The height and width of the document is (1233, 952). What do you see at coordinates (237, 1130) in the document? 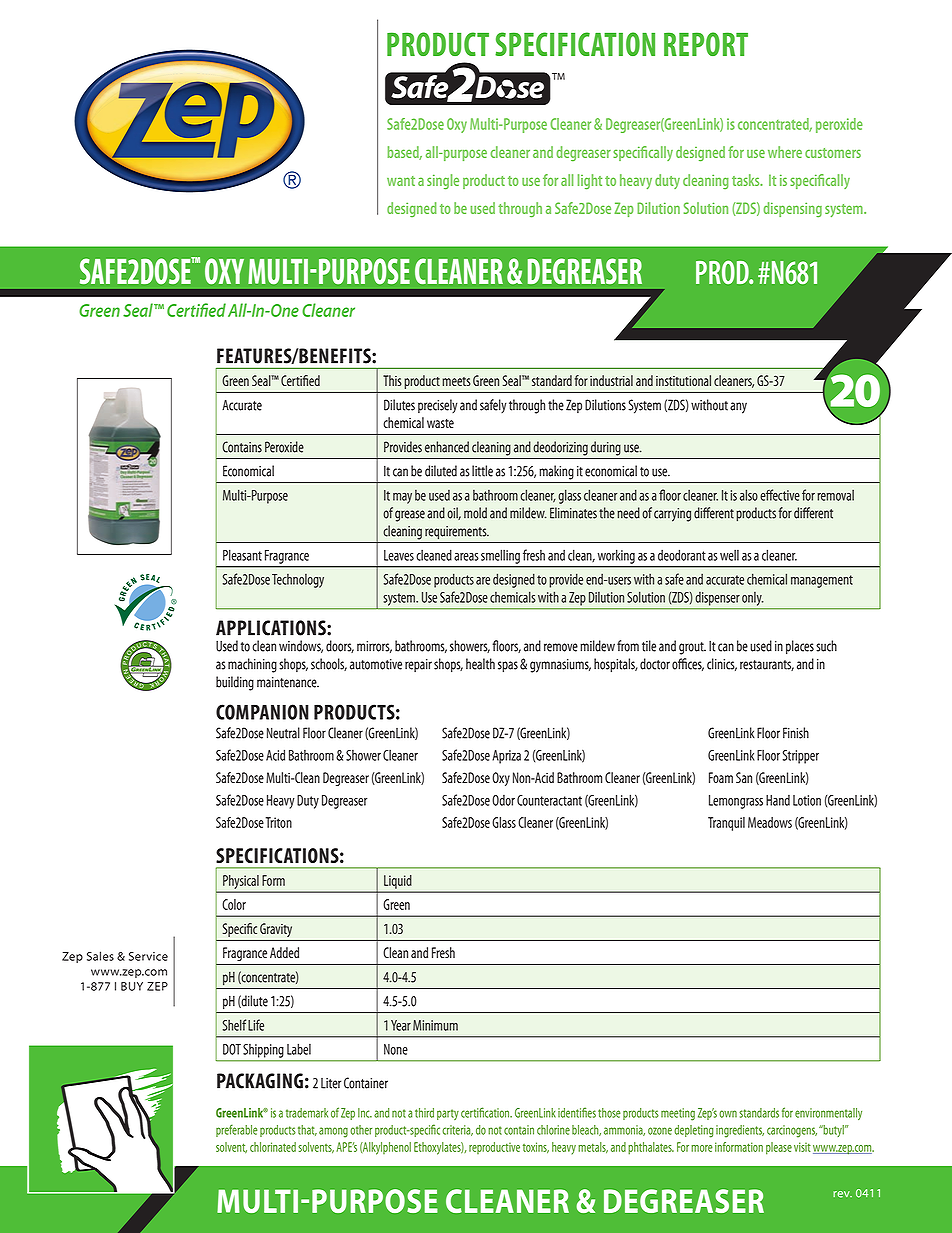
I see `preferable` at bounding box center [237, 1130].
